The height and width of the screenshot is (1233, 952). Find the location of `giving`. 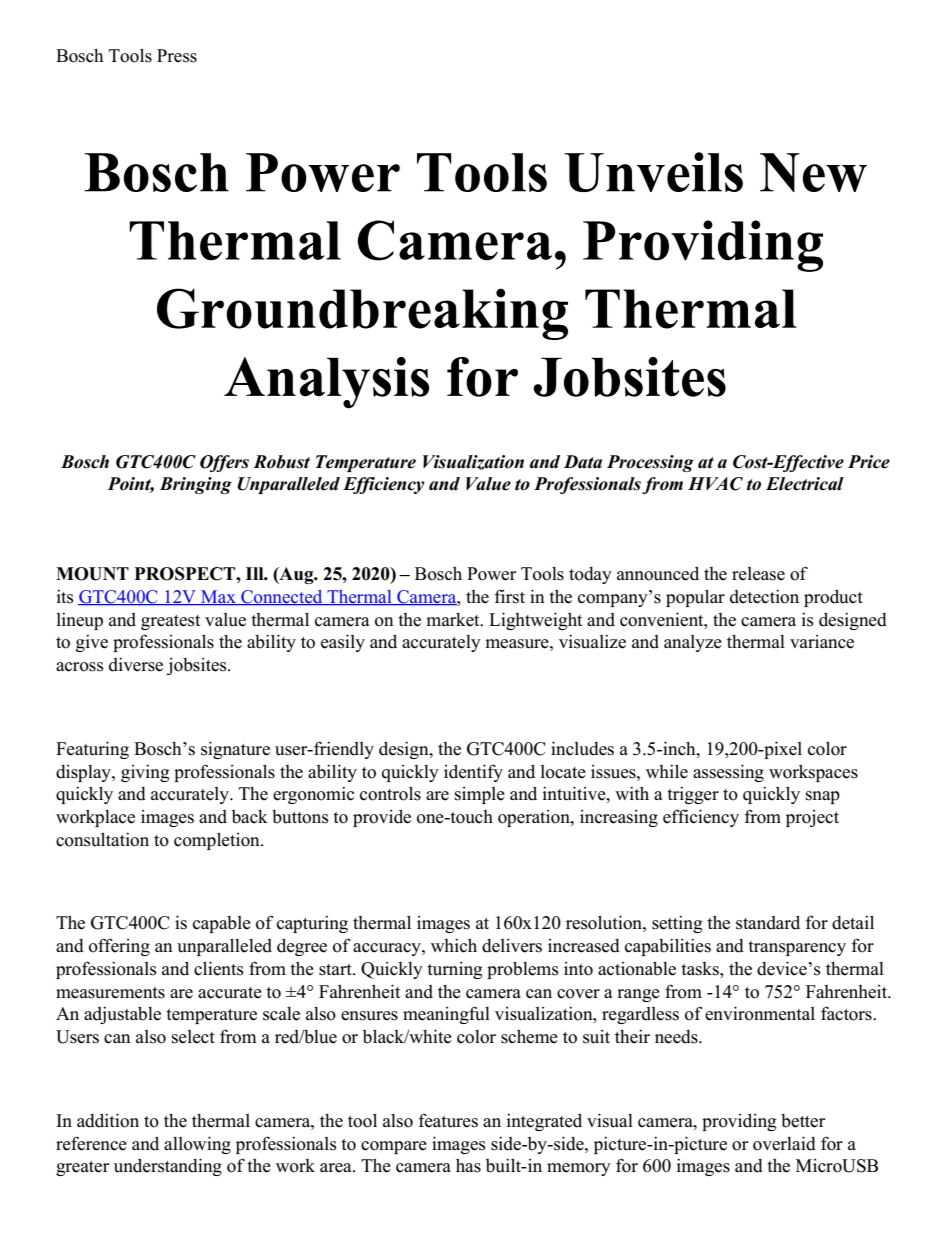

giving is located at coordinates (145, 773).
